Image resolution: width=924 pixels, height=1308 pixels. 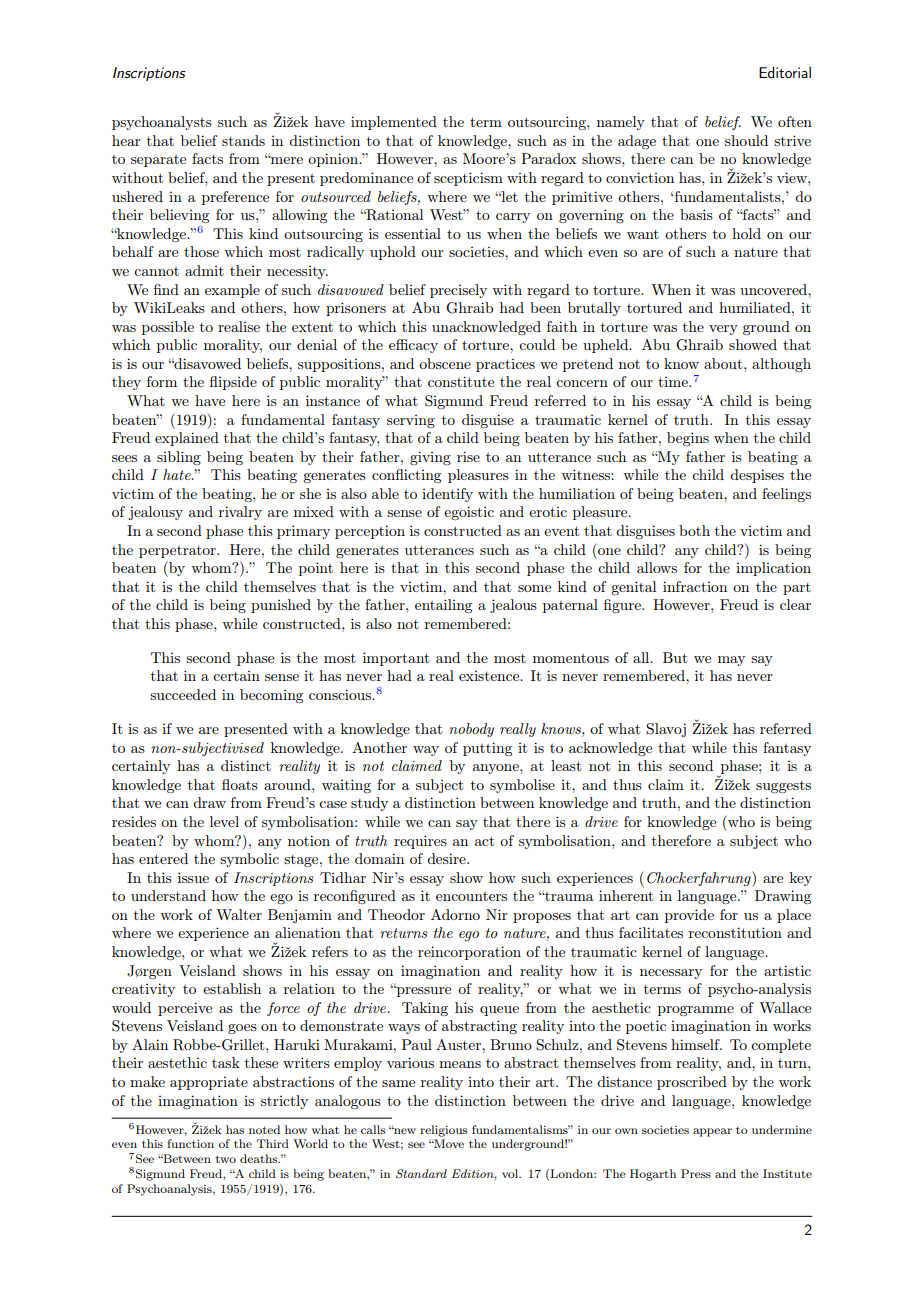 I want to click on implemented, so click(x=394, y=123).
